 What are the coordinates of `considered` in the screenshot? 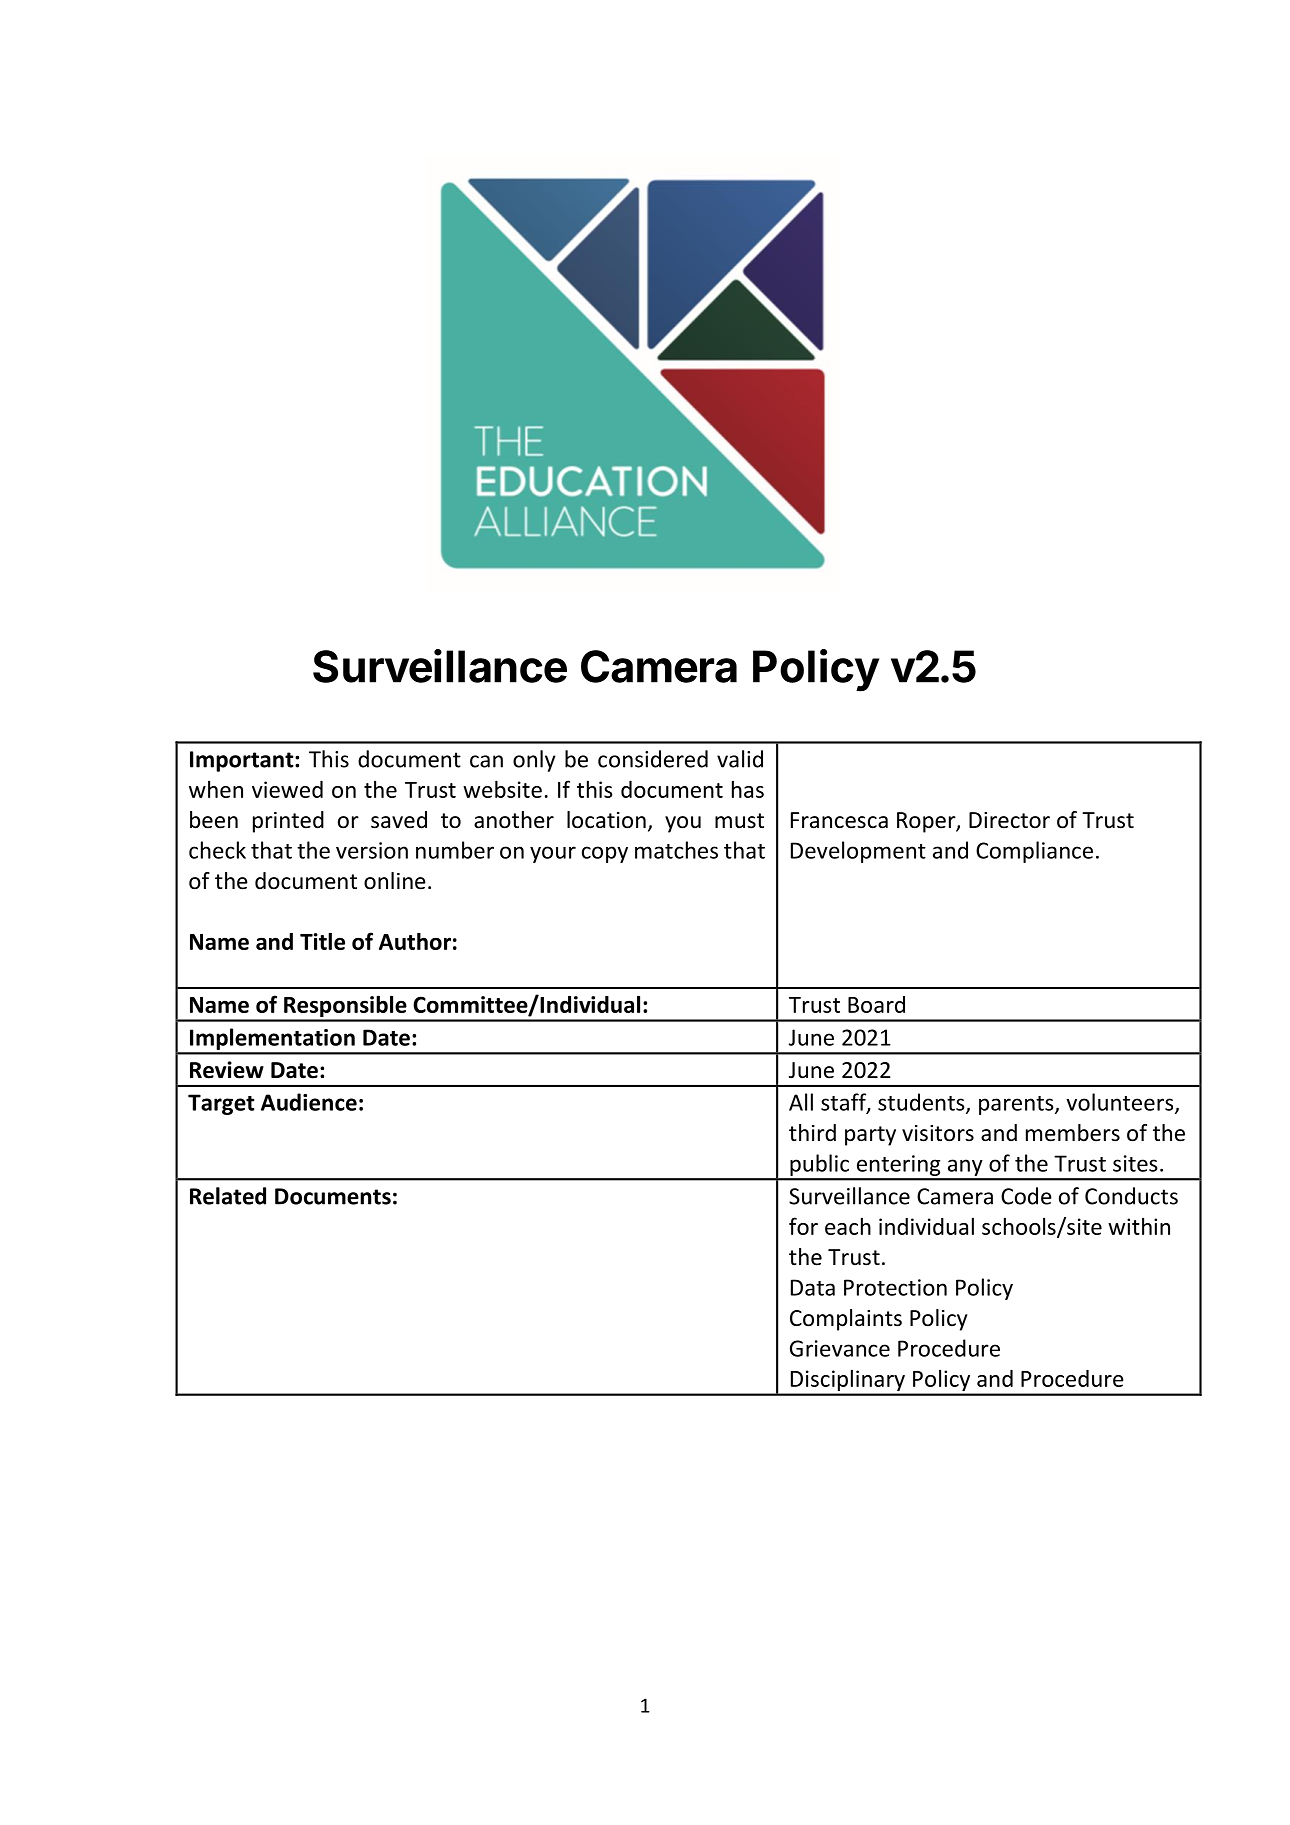 It's located at (653, 759).
